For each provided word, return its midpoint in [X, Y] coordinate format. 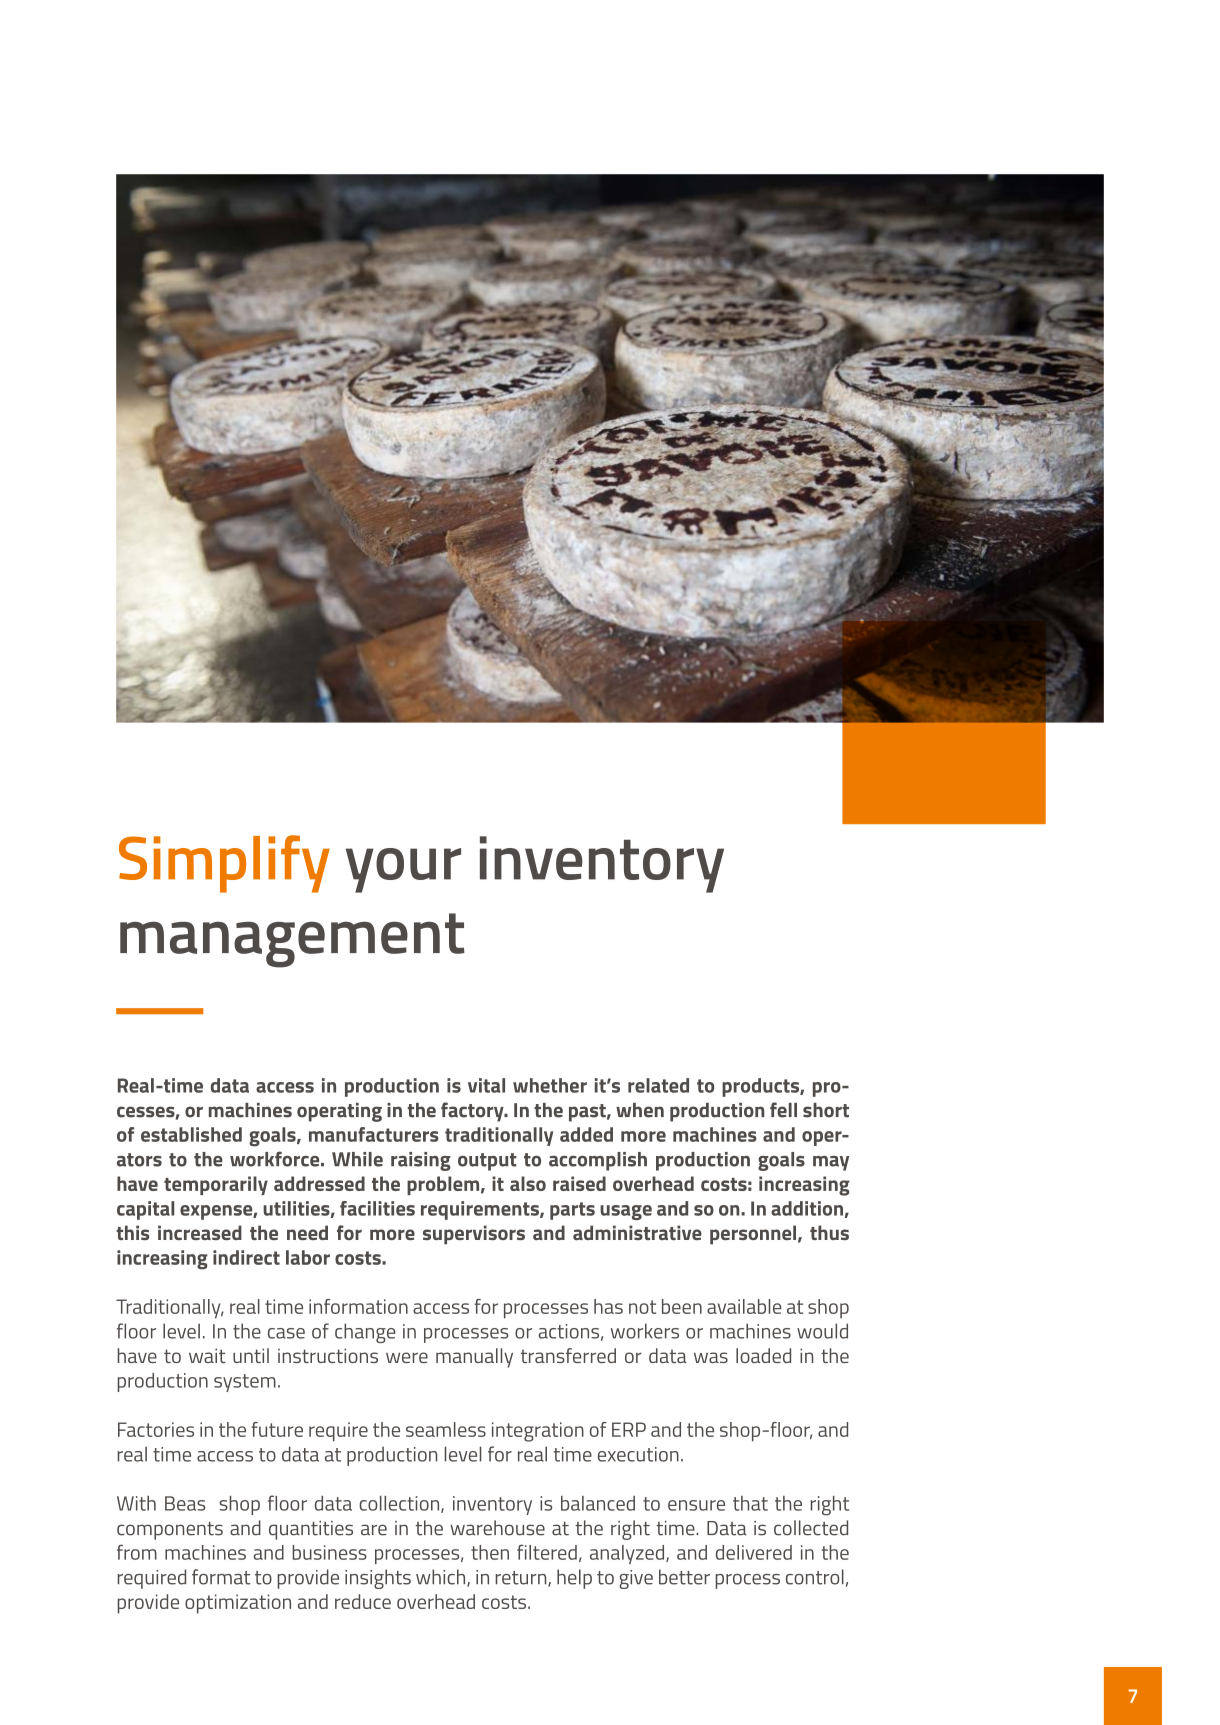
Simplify [224, 864]
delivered [754, 1552]
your [403, 870]
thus [829, 1232]
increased [200, 1232]
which [442, 1578]
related [658, 1085]
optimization [238, 1604]
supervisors [474, 1235]
